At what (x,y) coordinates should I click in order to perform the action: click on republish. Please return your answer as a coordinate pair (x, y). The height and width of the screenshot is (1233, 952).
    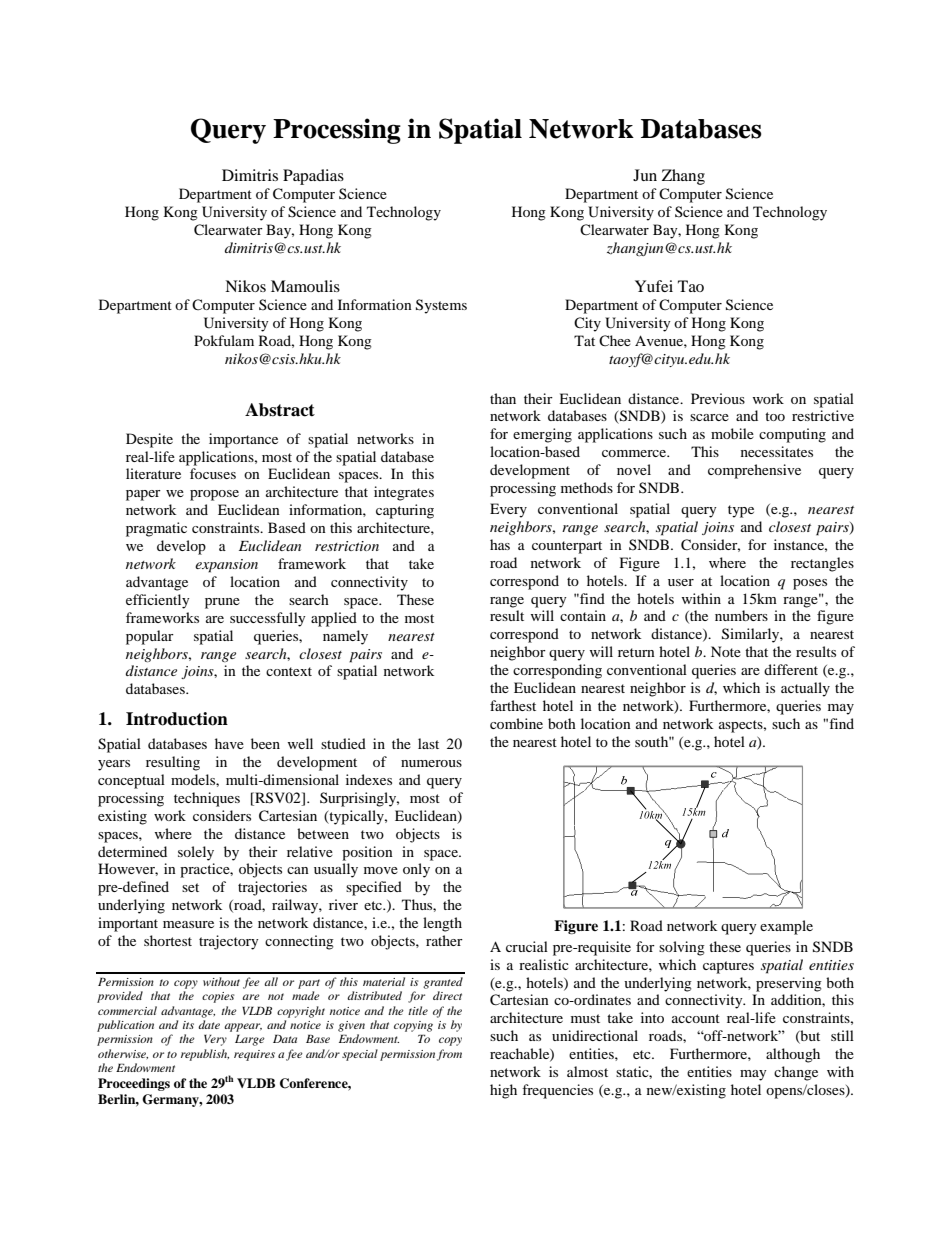
    Looking at the image, I should click on (205, 1055).
